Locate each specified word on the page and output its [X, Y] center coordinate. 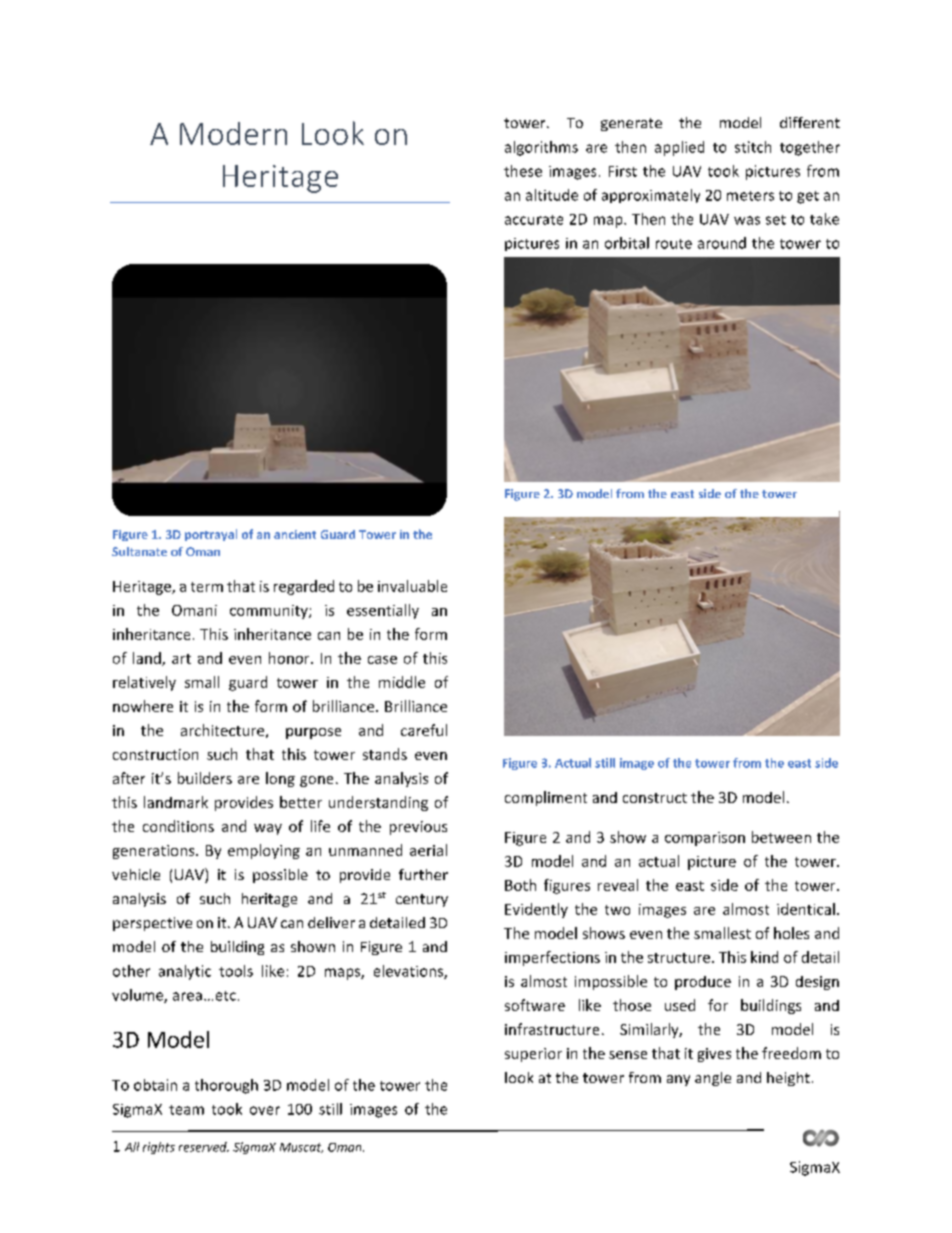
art [181, 659]
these [523, 171]
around [722, 243]
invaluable [412, 586]
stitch [753, 147]
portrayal [211, 535]
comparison [705, 839]
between [781, 837]
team [186, 1110]
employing [264, 851]
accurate [534, 220]
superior [533, 1055]
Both [520, 885]
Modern [233, 133]
